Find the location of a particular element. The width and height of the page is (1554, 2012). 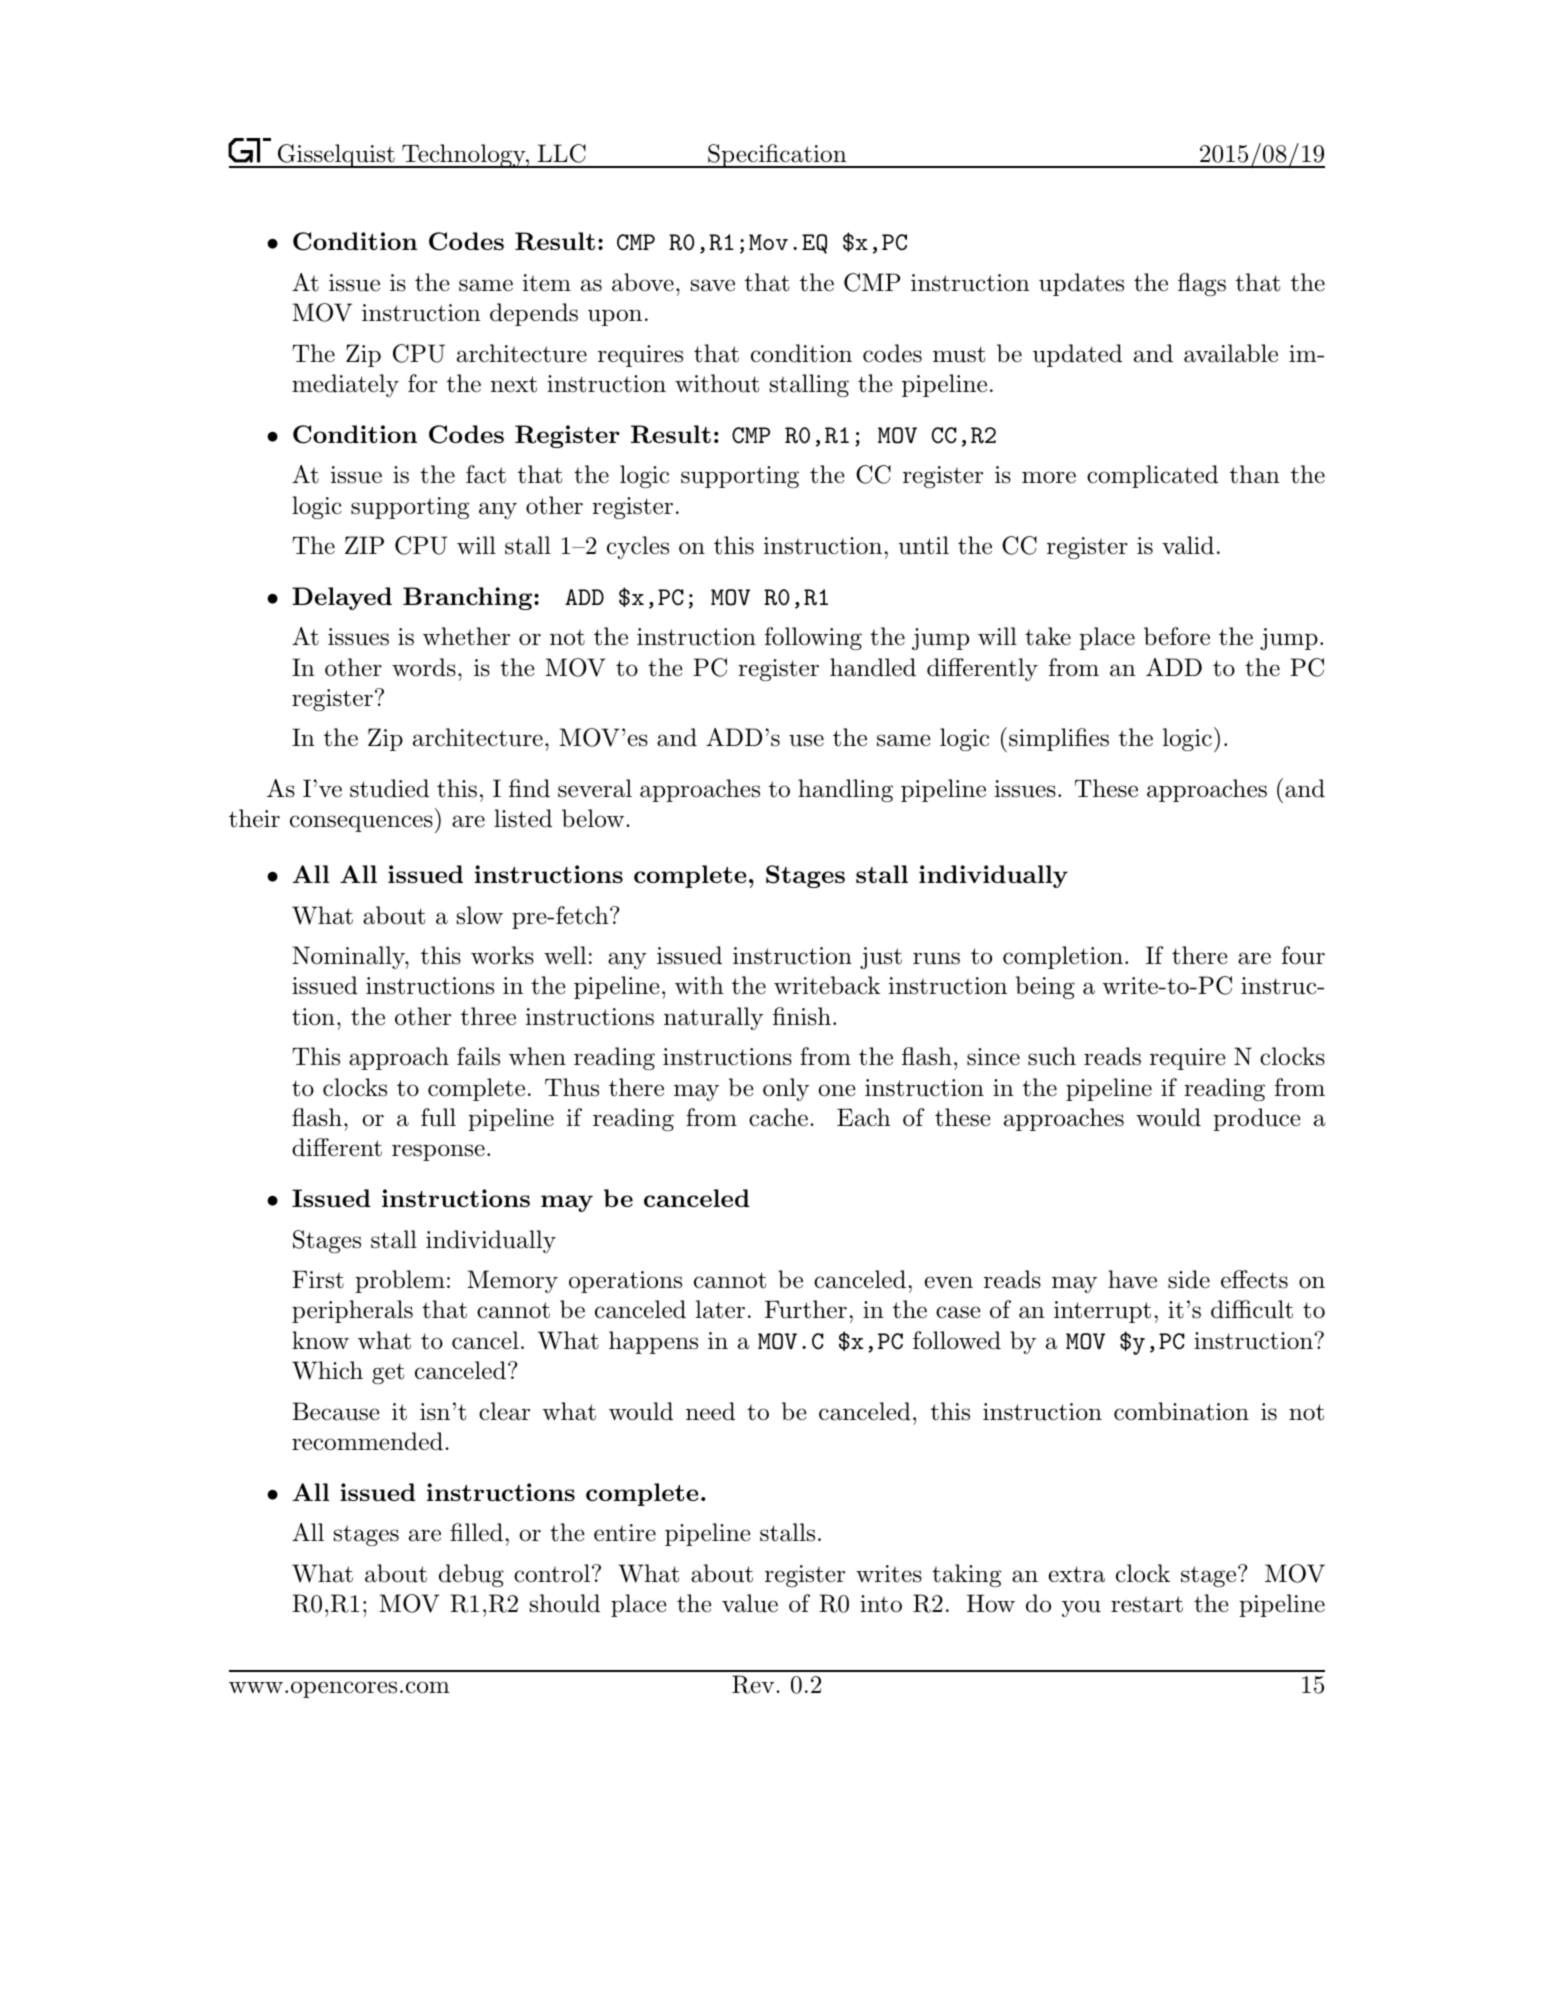

LLC is located at coordinates (562, 153).
